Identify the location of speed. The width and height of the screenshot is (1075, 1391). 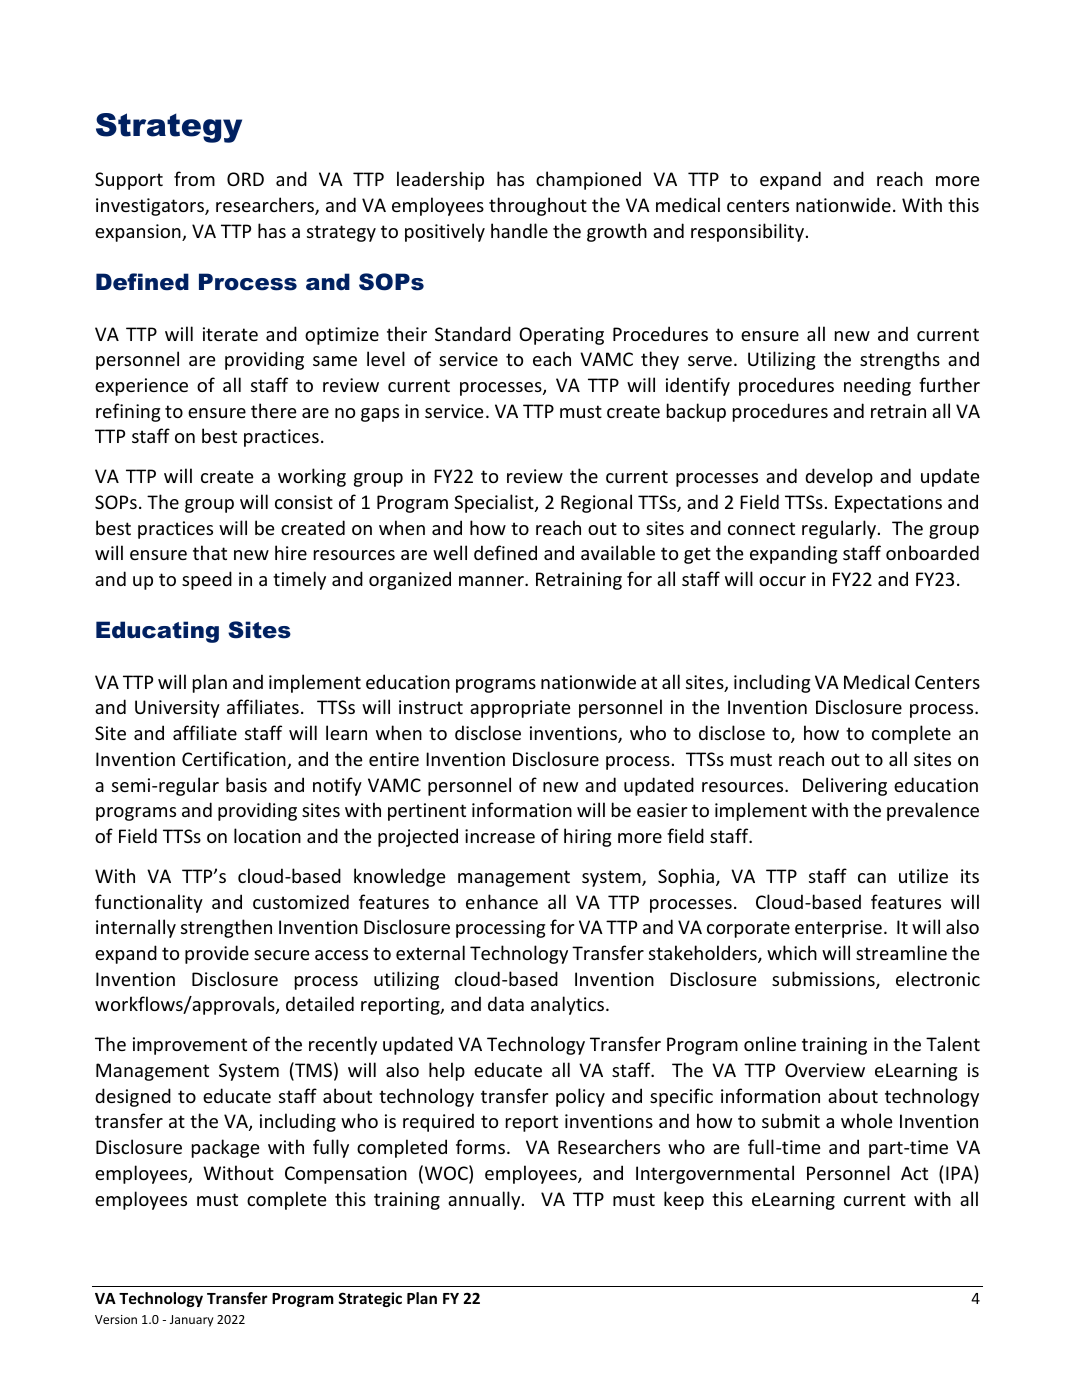
(207, 580).
